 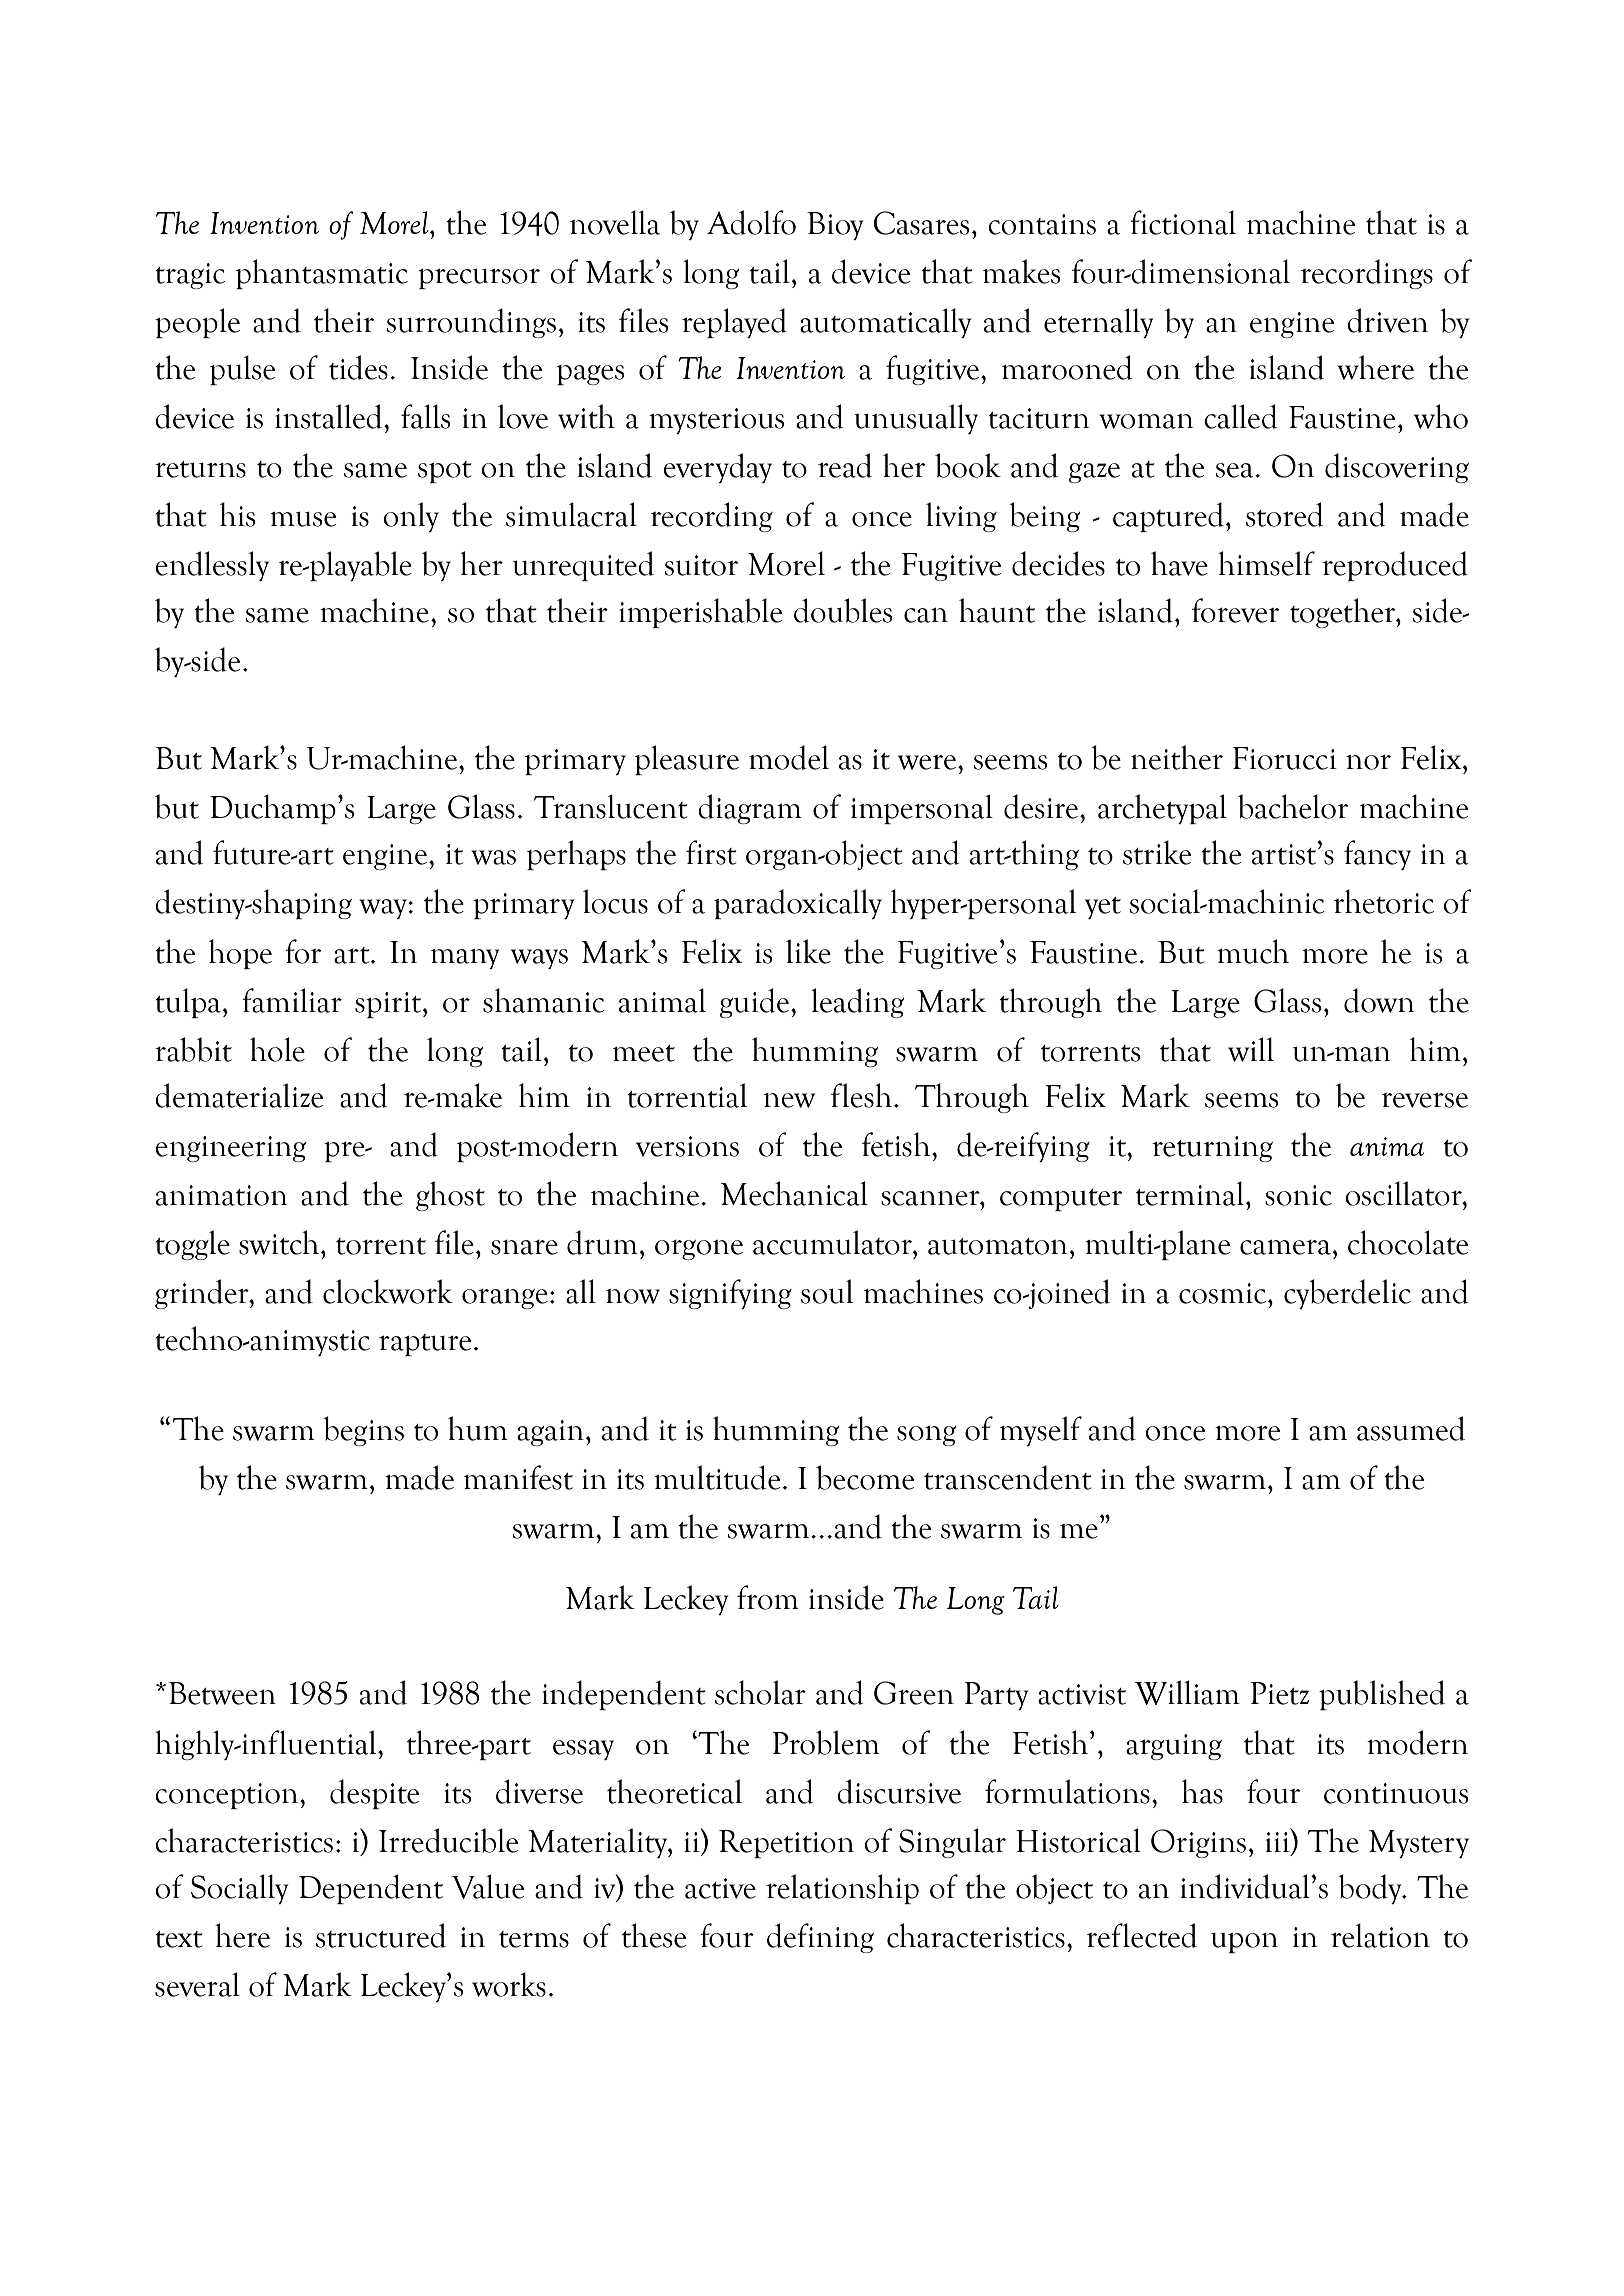 I want to click on forever, so click(x=1235, y=610).
